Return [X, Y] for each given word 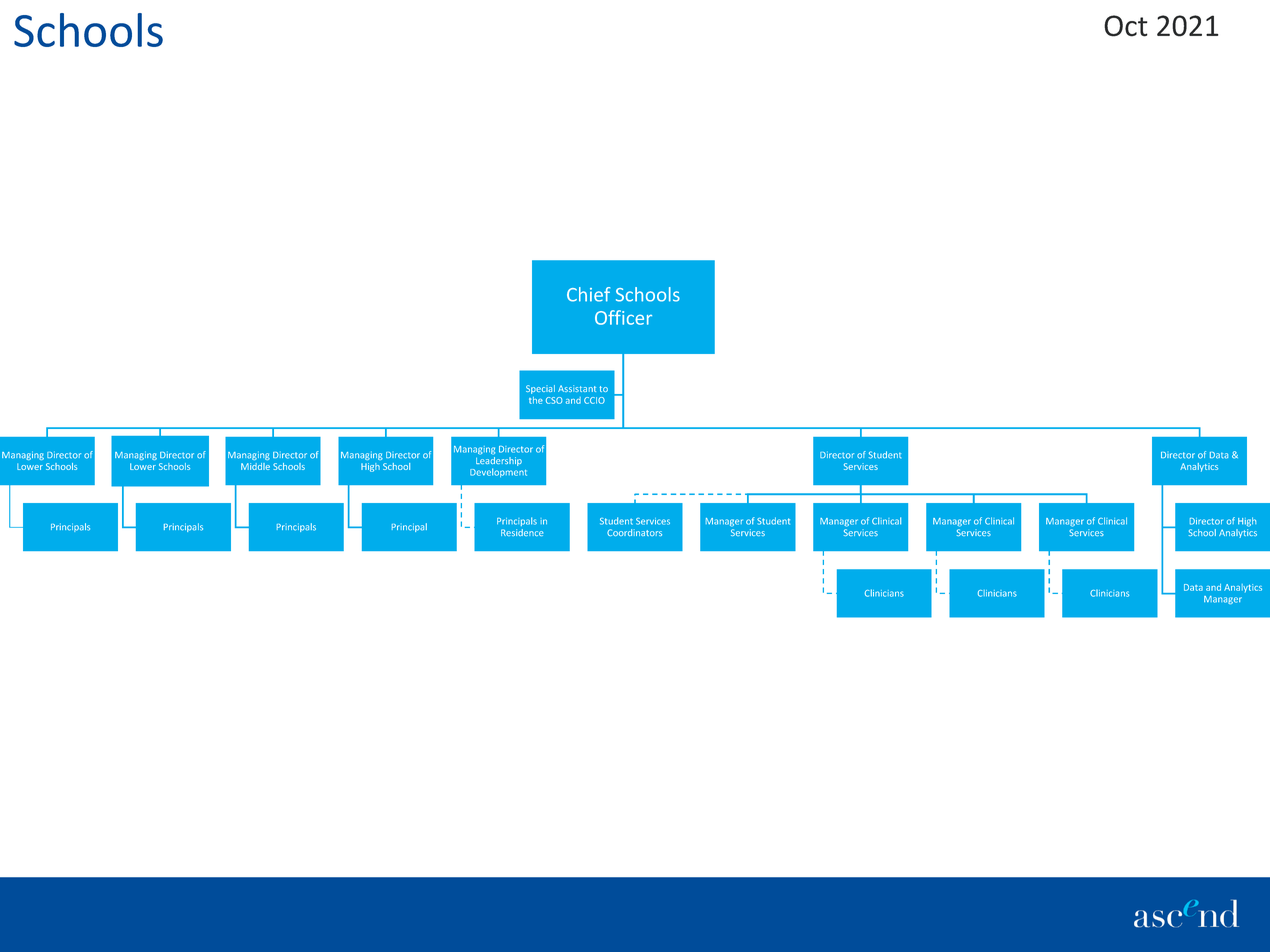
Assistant [577, 388]
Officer [623, 317]
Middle [255, 466]
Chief [588, 294]
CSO [554, 400]
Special [540, 389]
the [536, 400]
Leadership [499, 460]
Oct [1126, 26]
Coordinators [634, 532]
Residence [522, 532]
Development [498, 472]
